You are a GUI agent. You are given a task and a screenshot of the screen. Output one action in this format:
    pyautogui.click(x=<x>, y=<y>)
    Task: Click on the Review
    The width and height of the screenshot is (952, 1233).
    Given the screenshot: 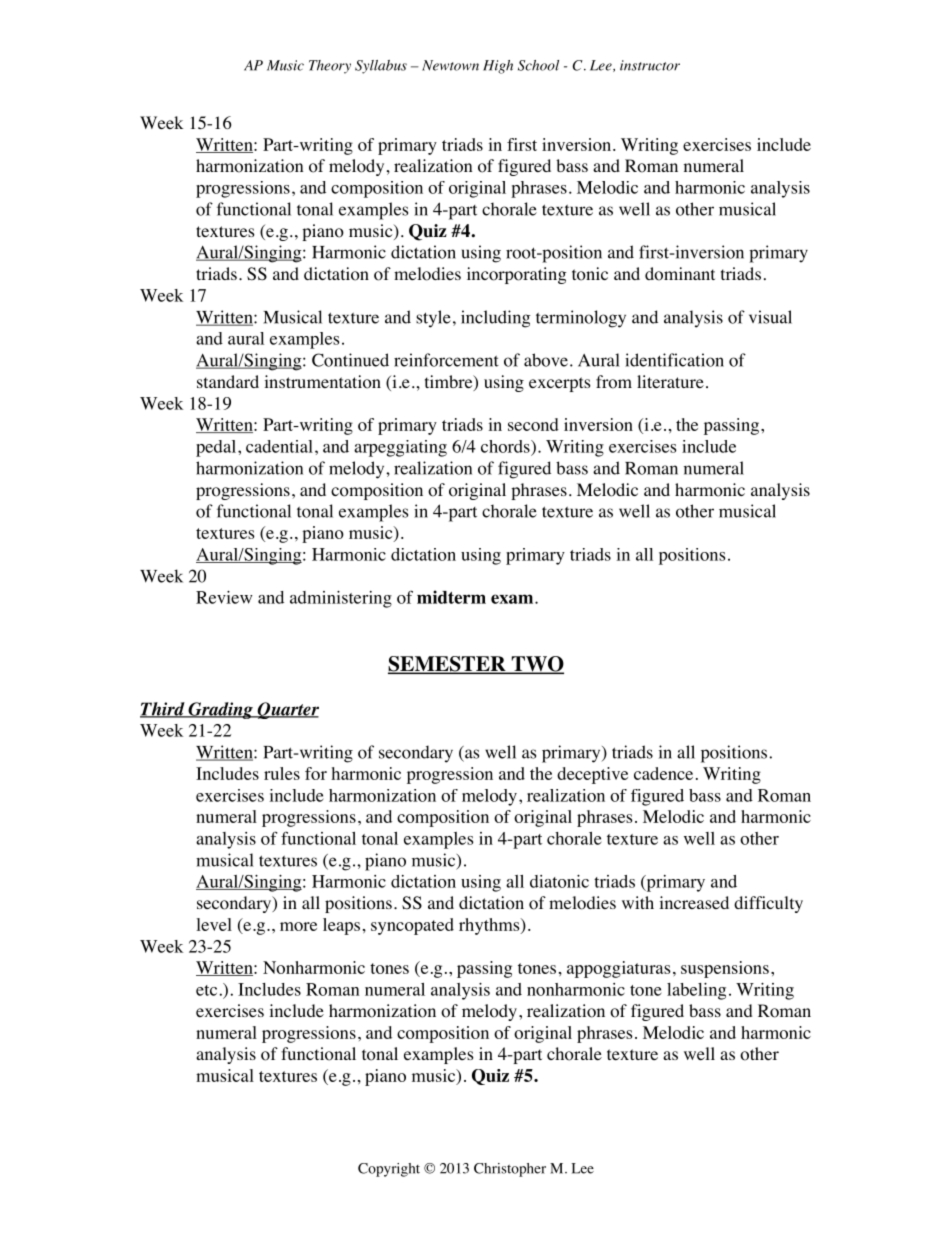 What is the action you would take?
    pyautogui.click(x=224, y=597)
